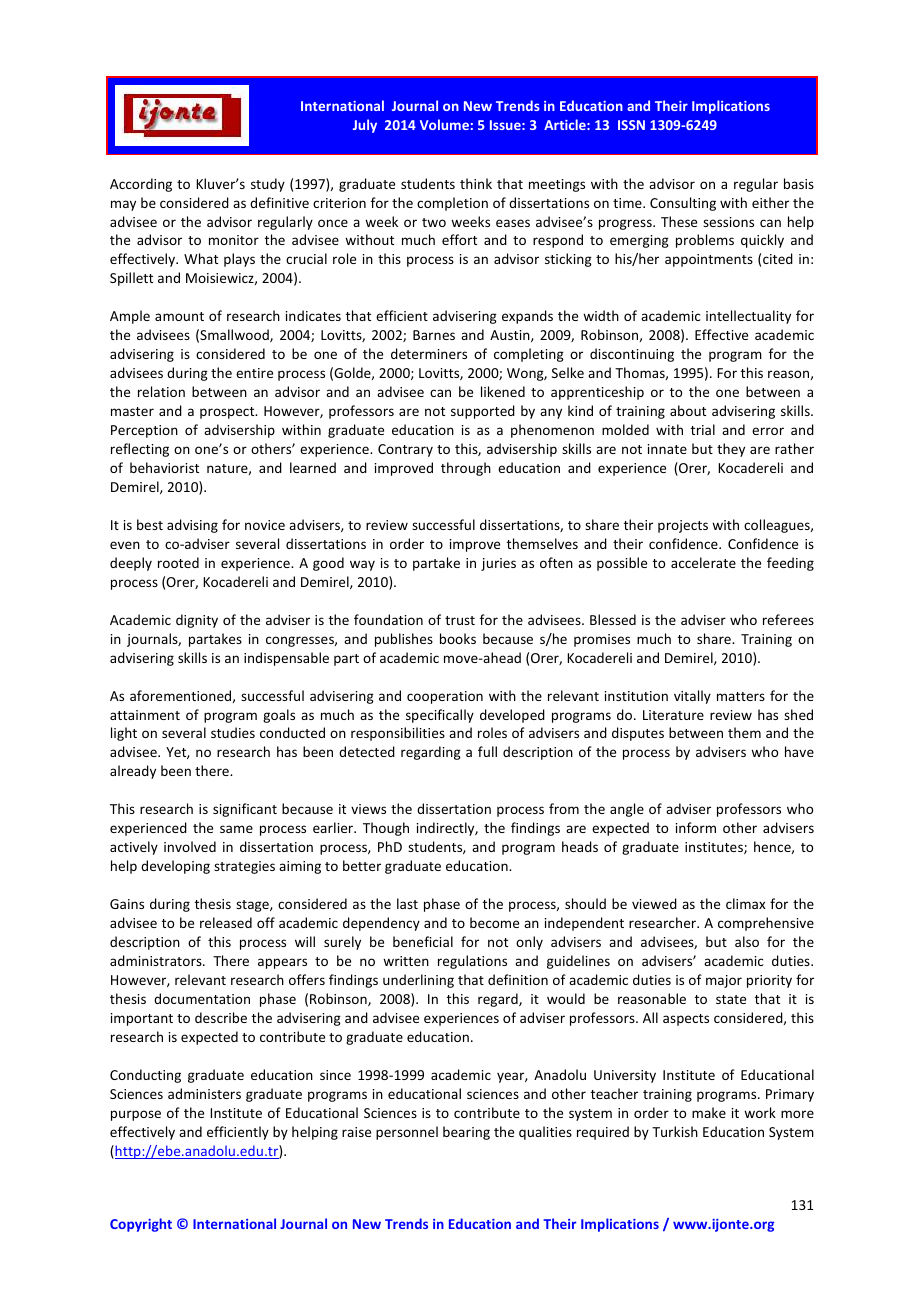 The height and width of the screenshot is (1308, 924). I want to click on advising, so click(192, 526).
